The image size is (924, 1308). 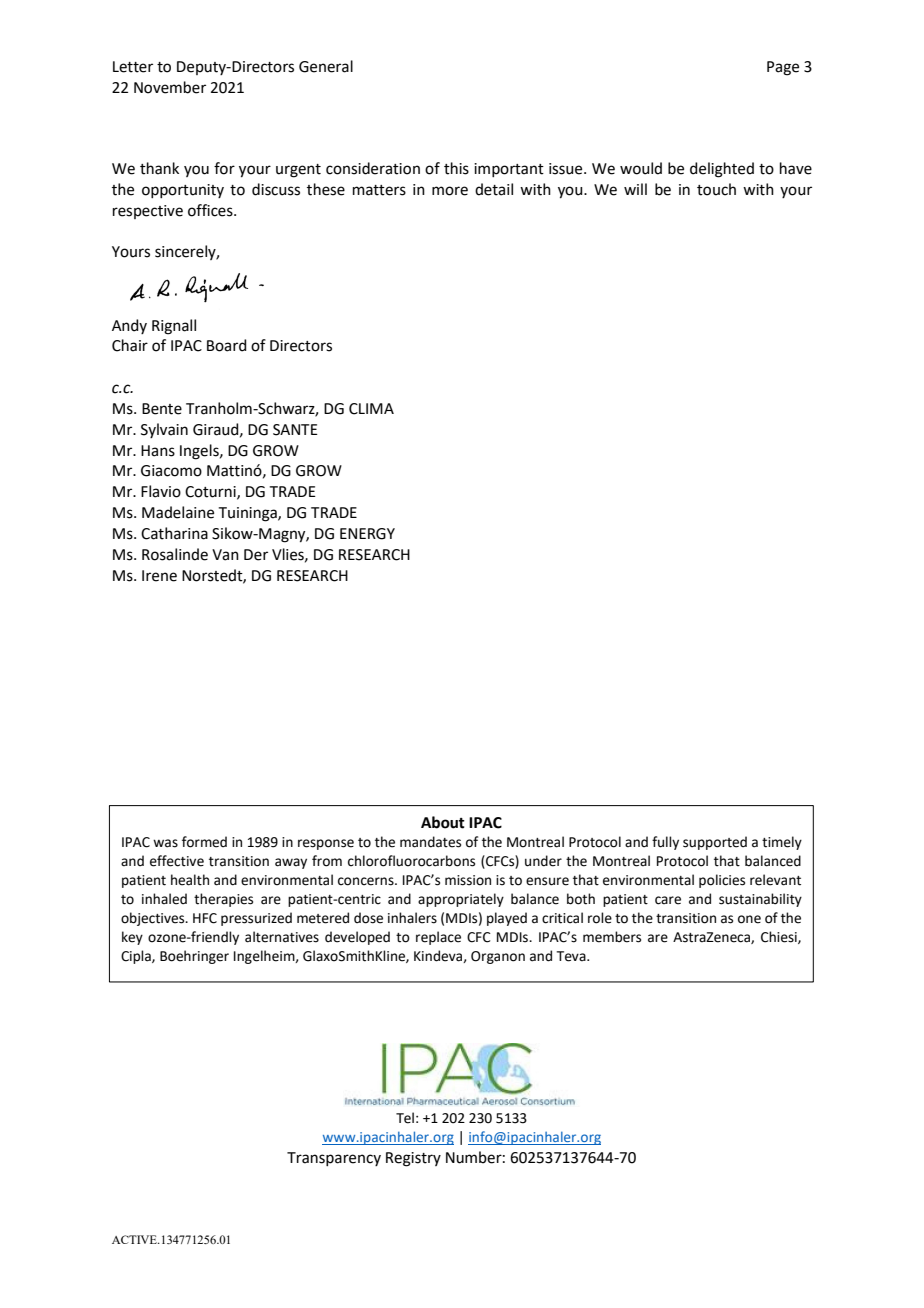 I want to click on Teva, so click(x=572, y=956).
